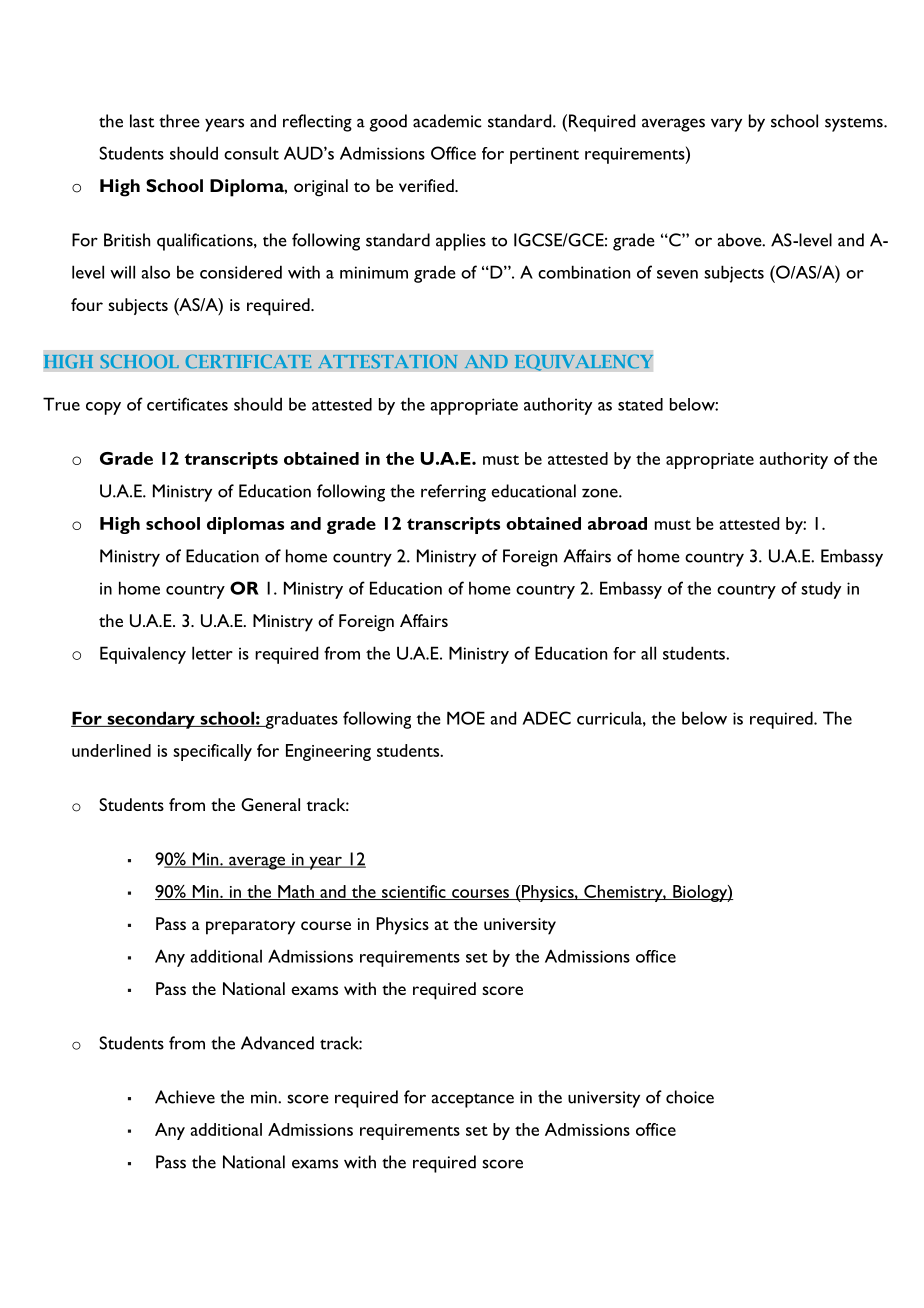 Image resolution: width=924 pixels, height=1308 pixels. What do you see at coordinates (466, 718) in the screenshot?
I see `MOE` at bounding box center [466, 718].
